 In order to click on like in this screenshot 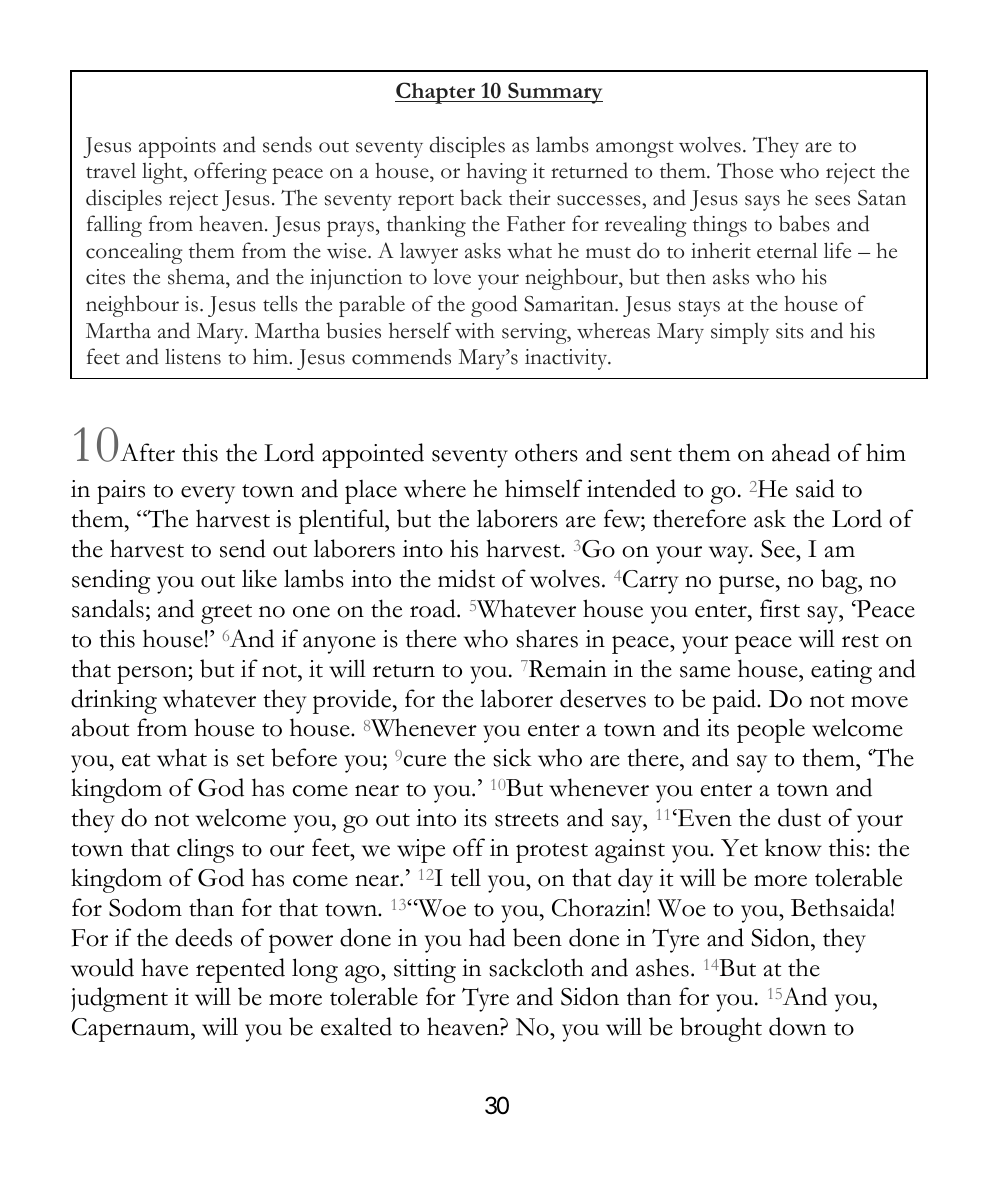, I will do `click(259, 578)`.
